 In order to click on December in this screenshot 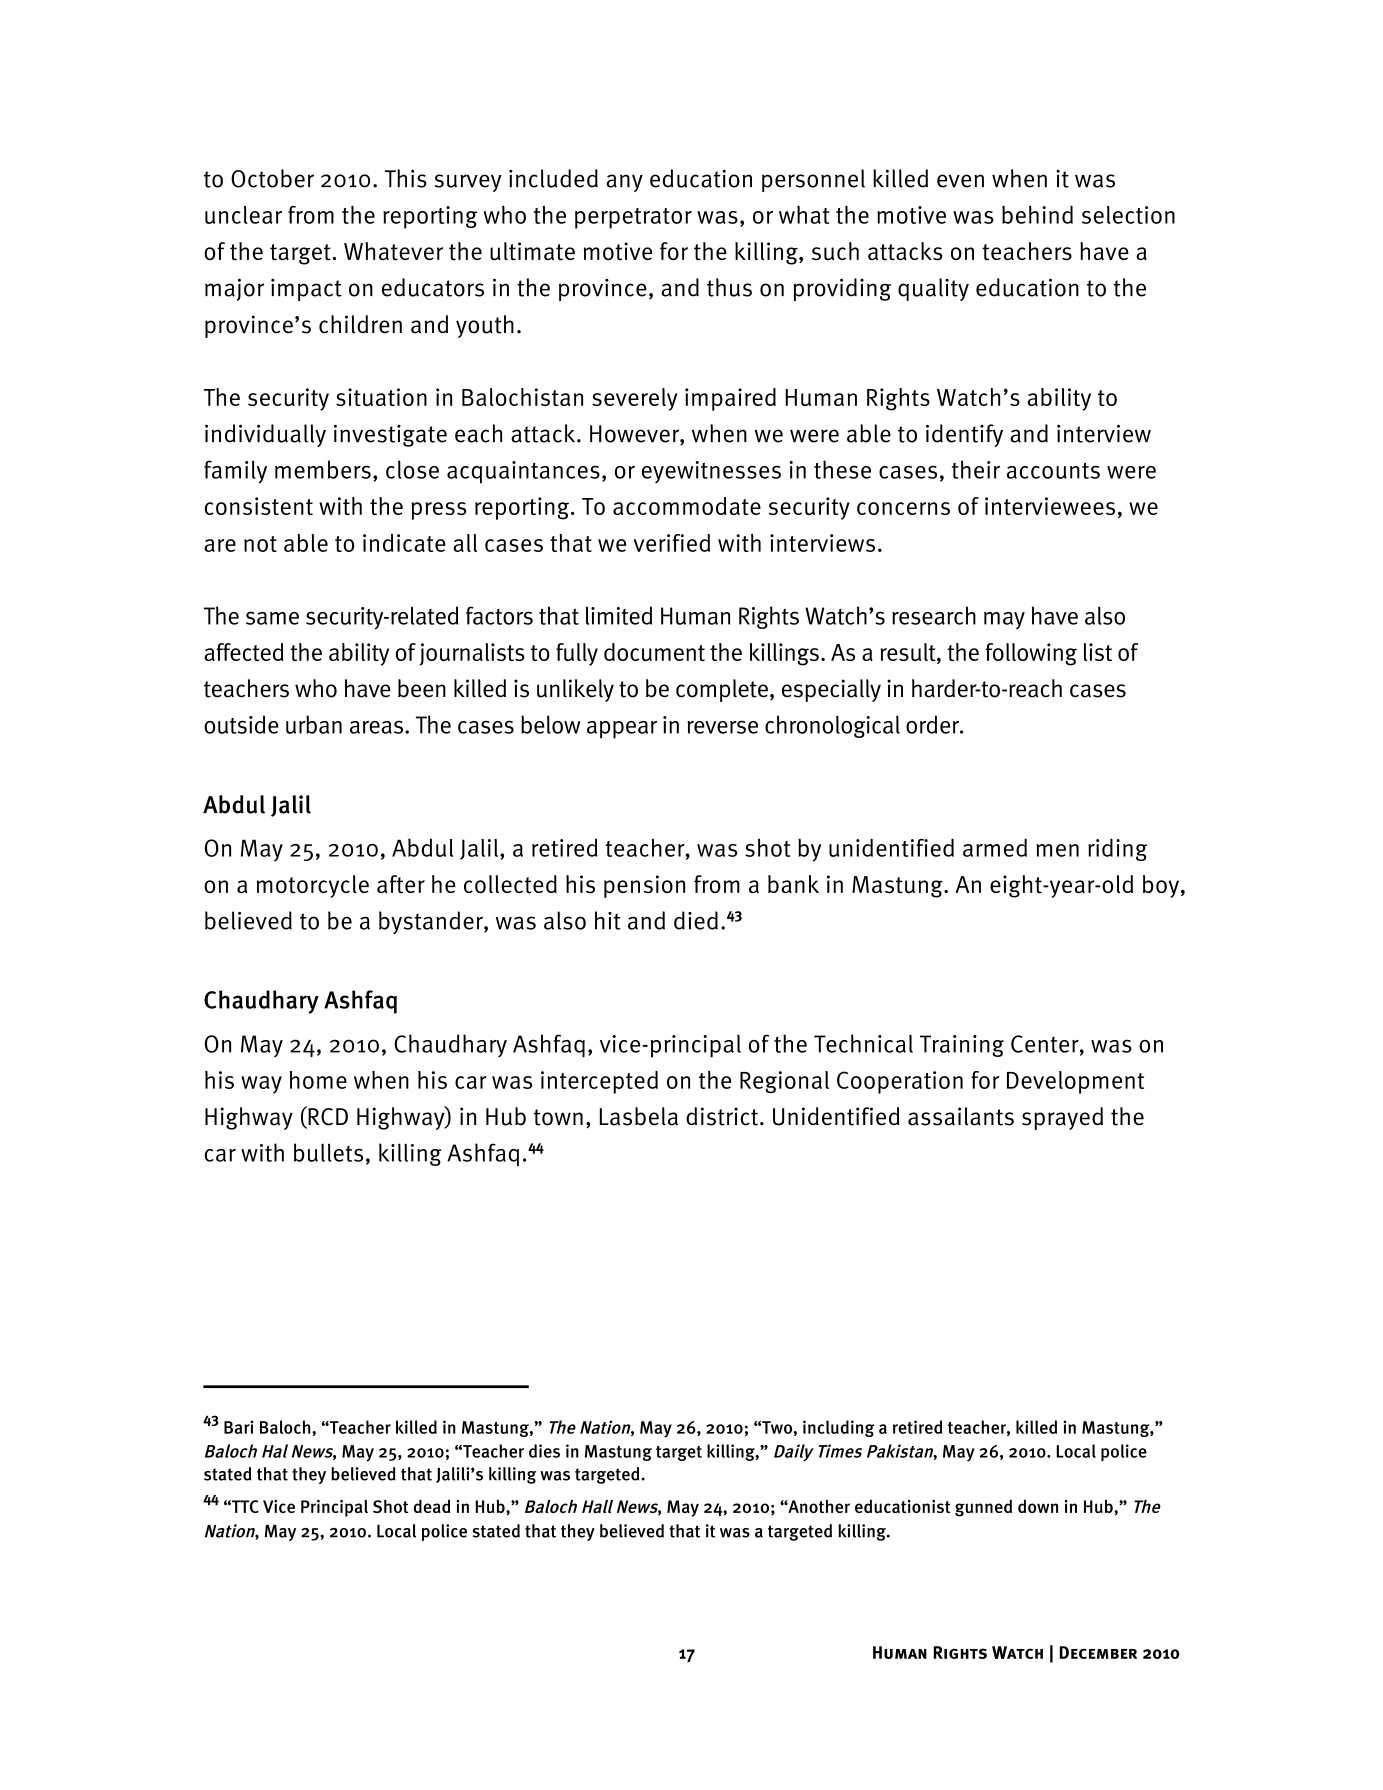, I will do `click(1098, 1652)`.
